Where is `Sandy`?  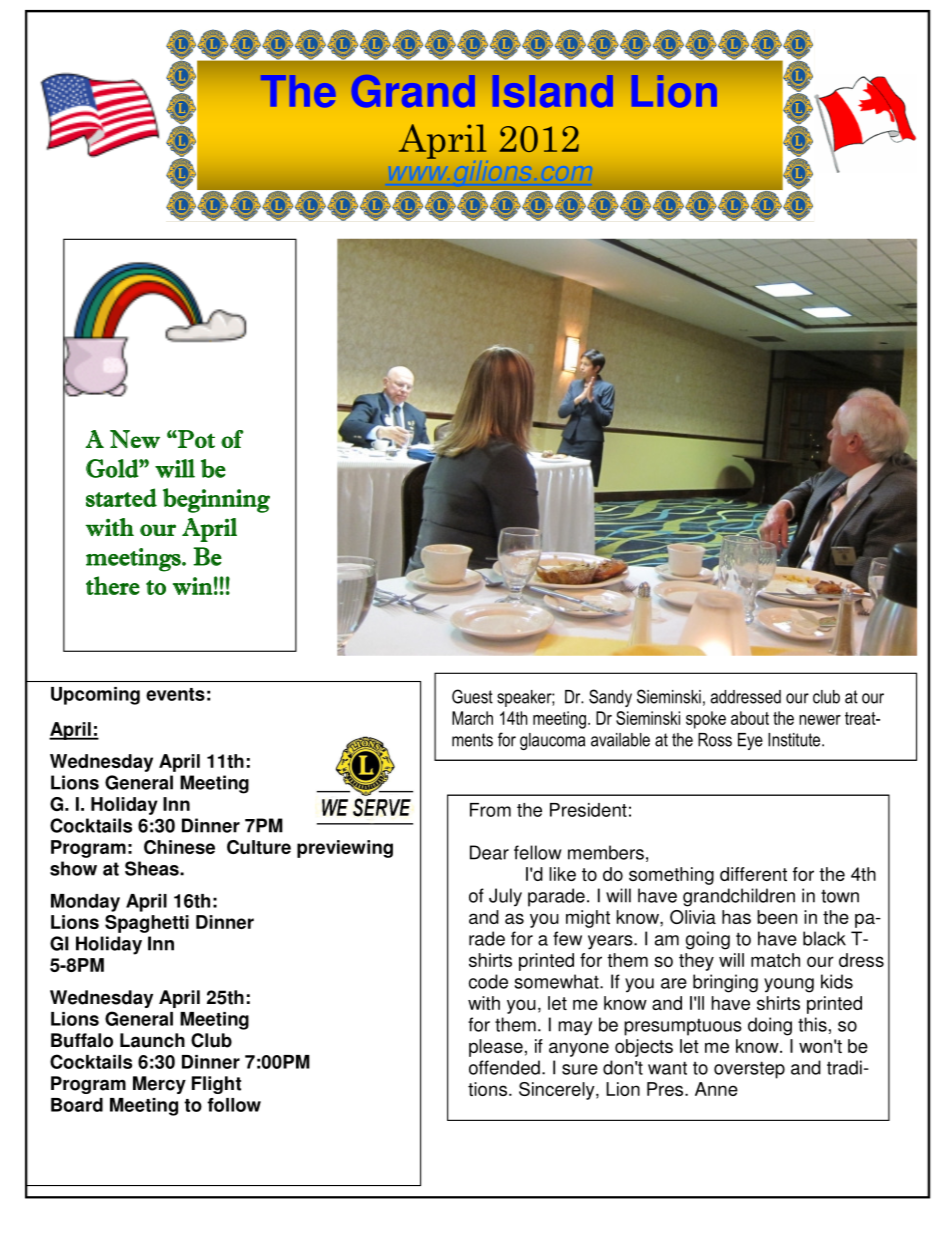
Sandy is located at coordinates (610, 698).
